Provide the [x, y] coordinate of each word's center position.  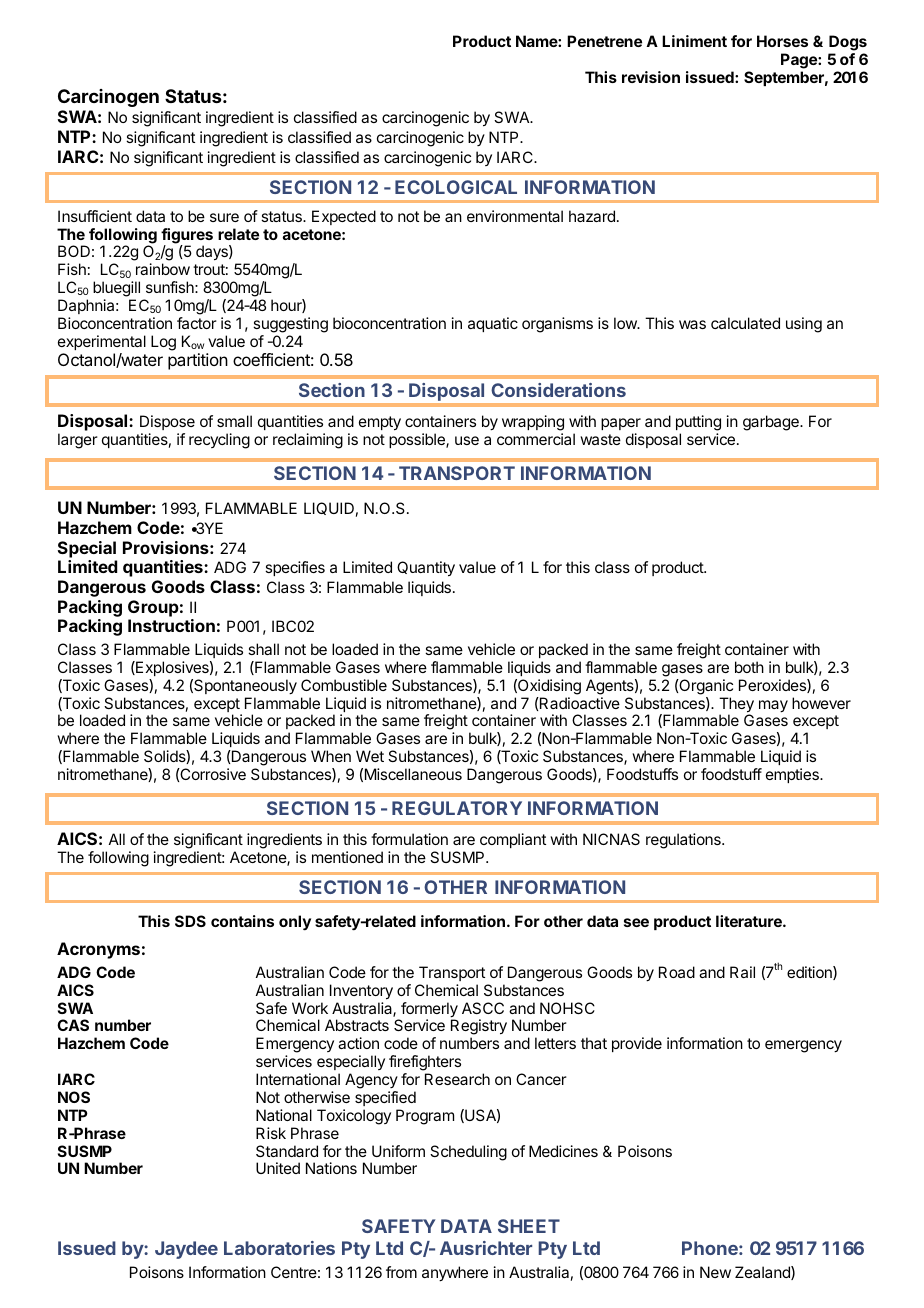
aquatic [493, 324]
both [749, 667]
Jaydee [186, 1250]
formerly [428, 1011]
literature [750, 921]
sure [224, 217]
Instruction [171, 625]
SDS [190, 921]
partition [198, 361]
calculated [745, 323]
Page [800, 61]
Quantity [426, 569]
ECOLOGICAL [456, 187]
